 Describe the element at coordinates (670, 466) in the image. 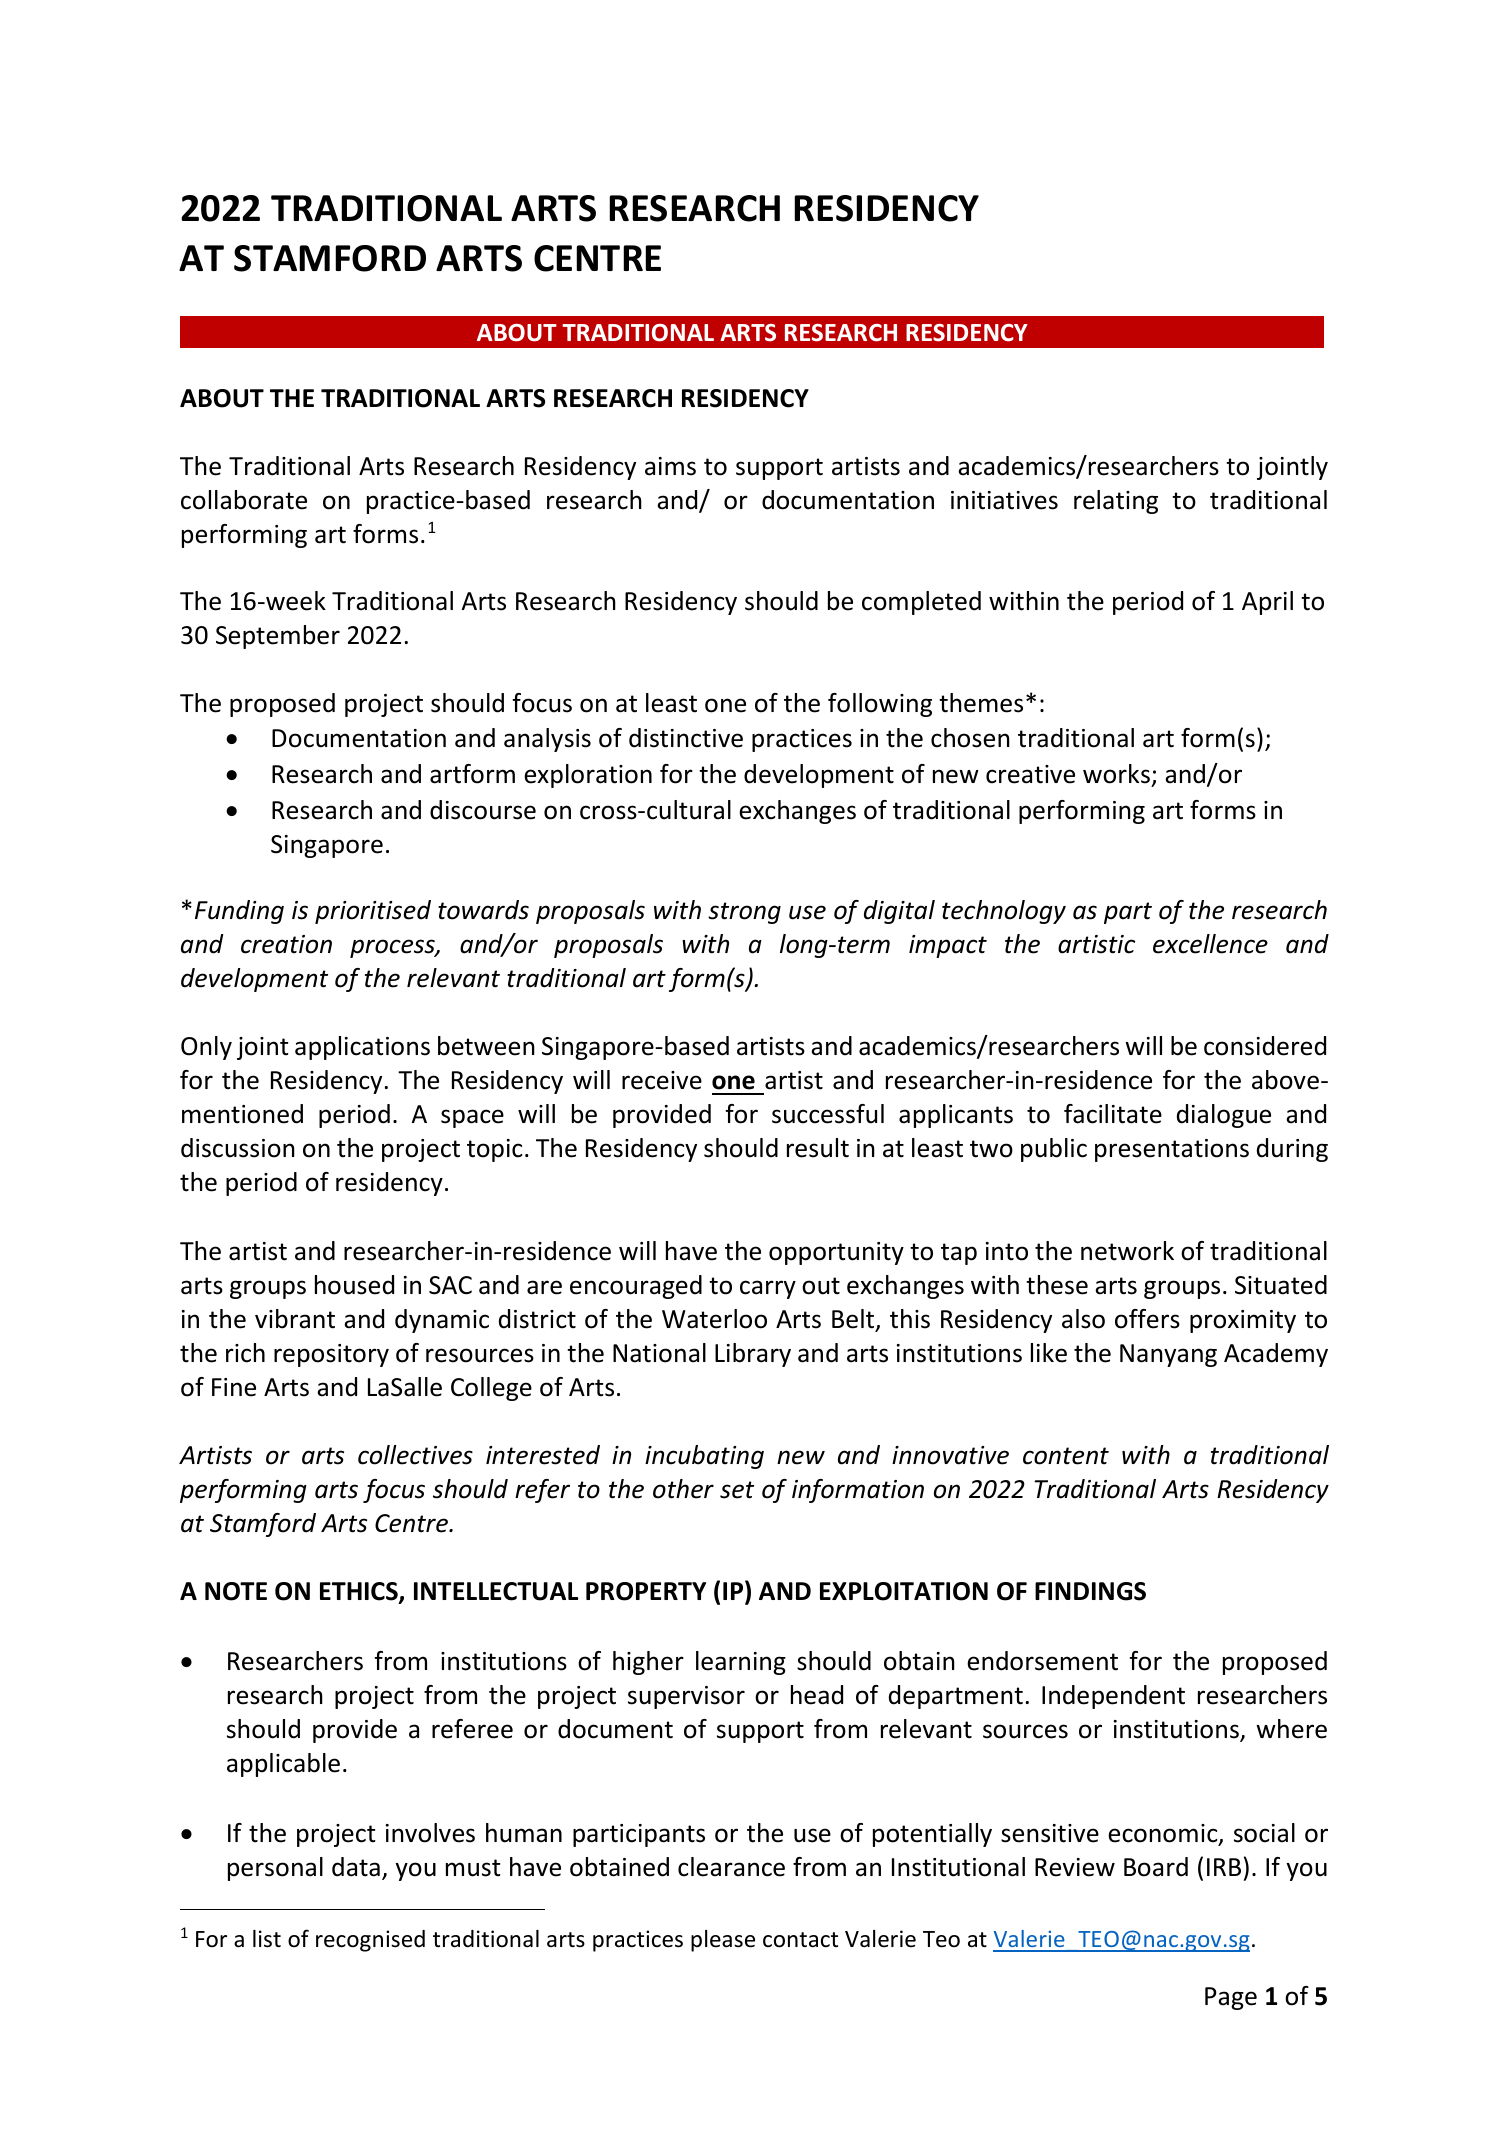

I see `aims` at that location.
